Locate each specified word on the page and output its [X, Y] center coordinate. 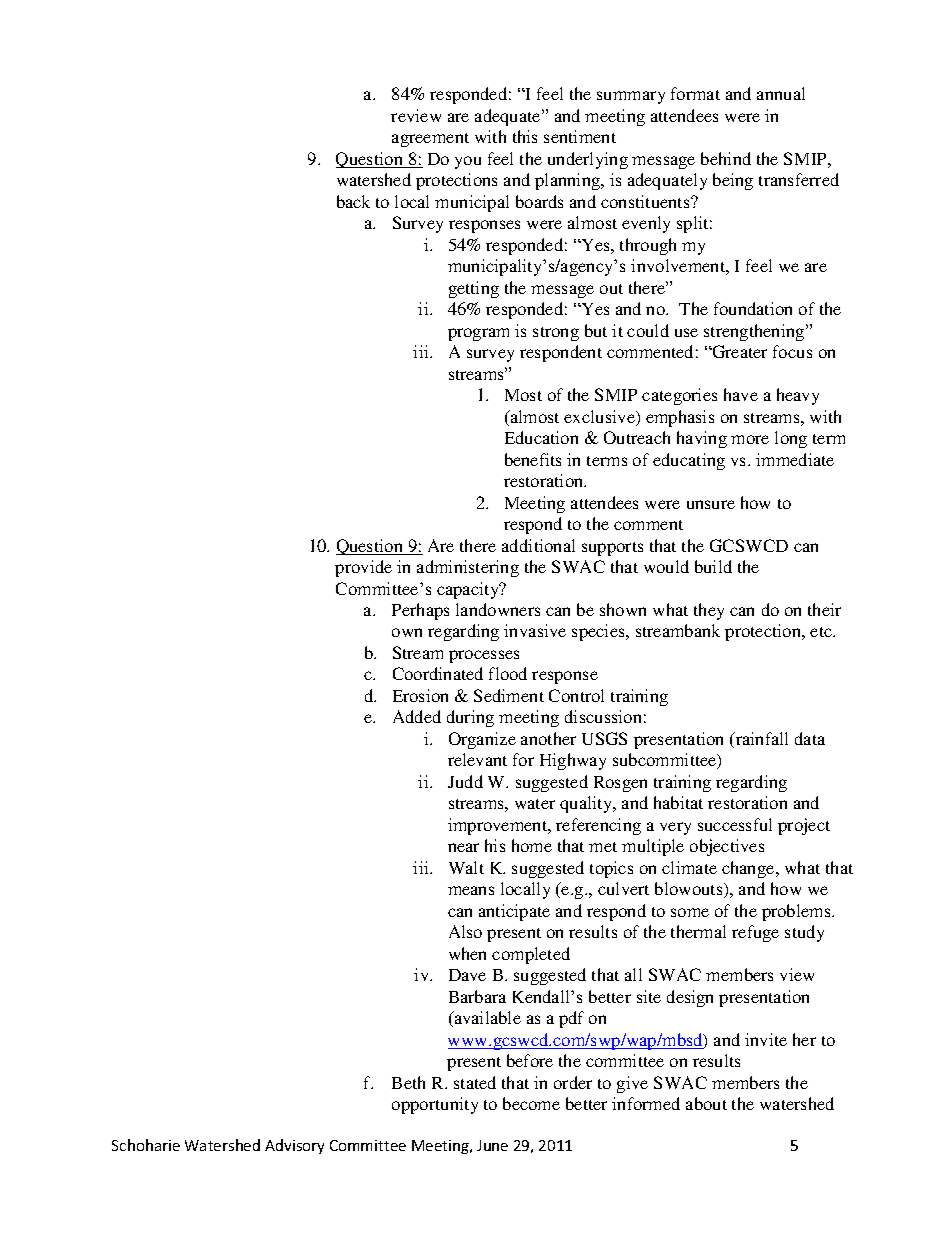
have [741, 394]
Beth [408, 1082]
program [478, 334]
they [709, 611]
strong [556, 334]
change [749, 869]
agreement [430, 140]
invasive [535, 630]
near [463, 847]
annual [781, 93]
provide [363, 568]
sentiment [580, 136]
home [532, 845]
